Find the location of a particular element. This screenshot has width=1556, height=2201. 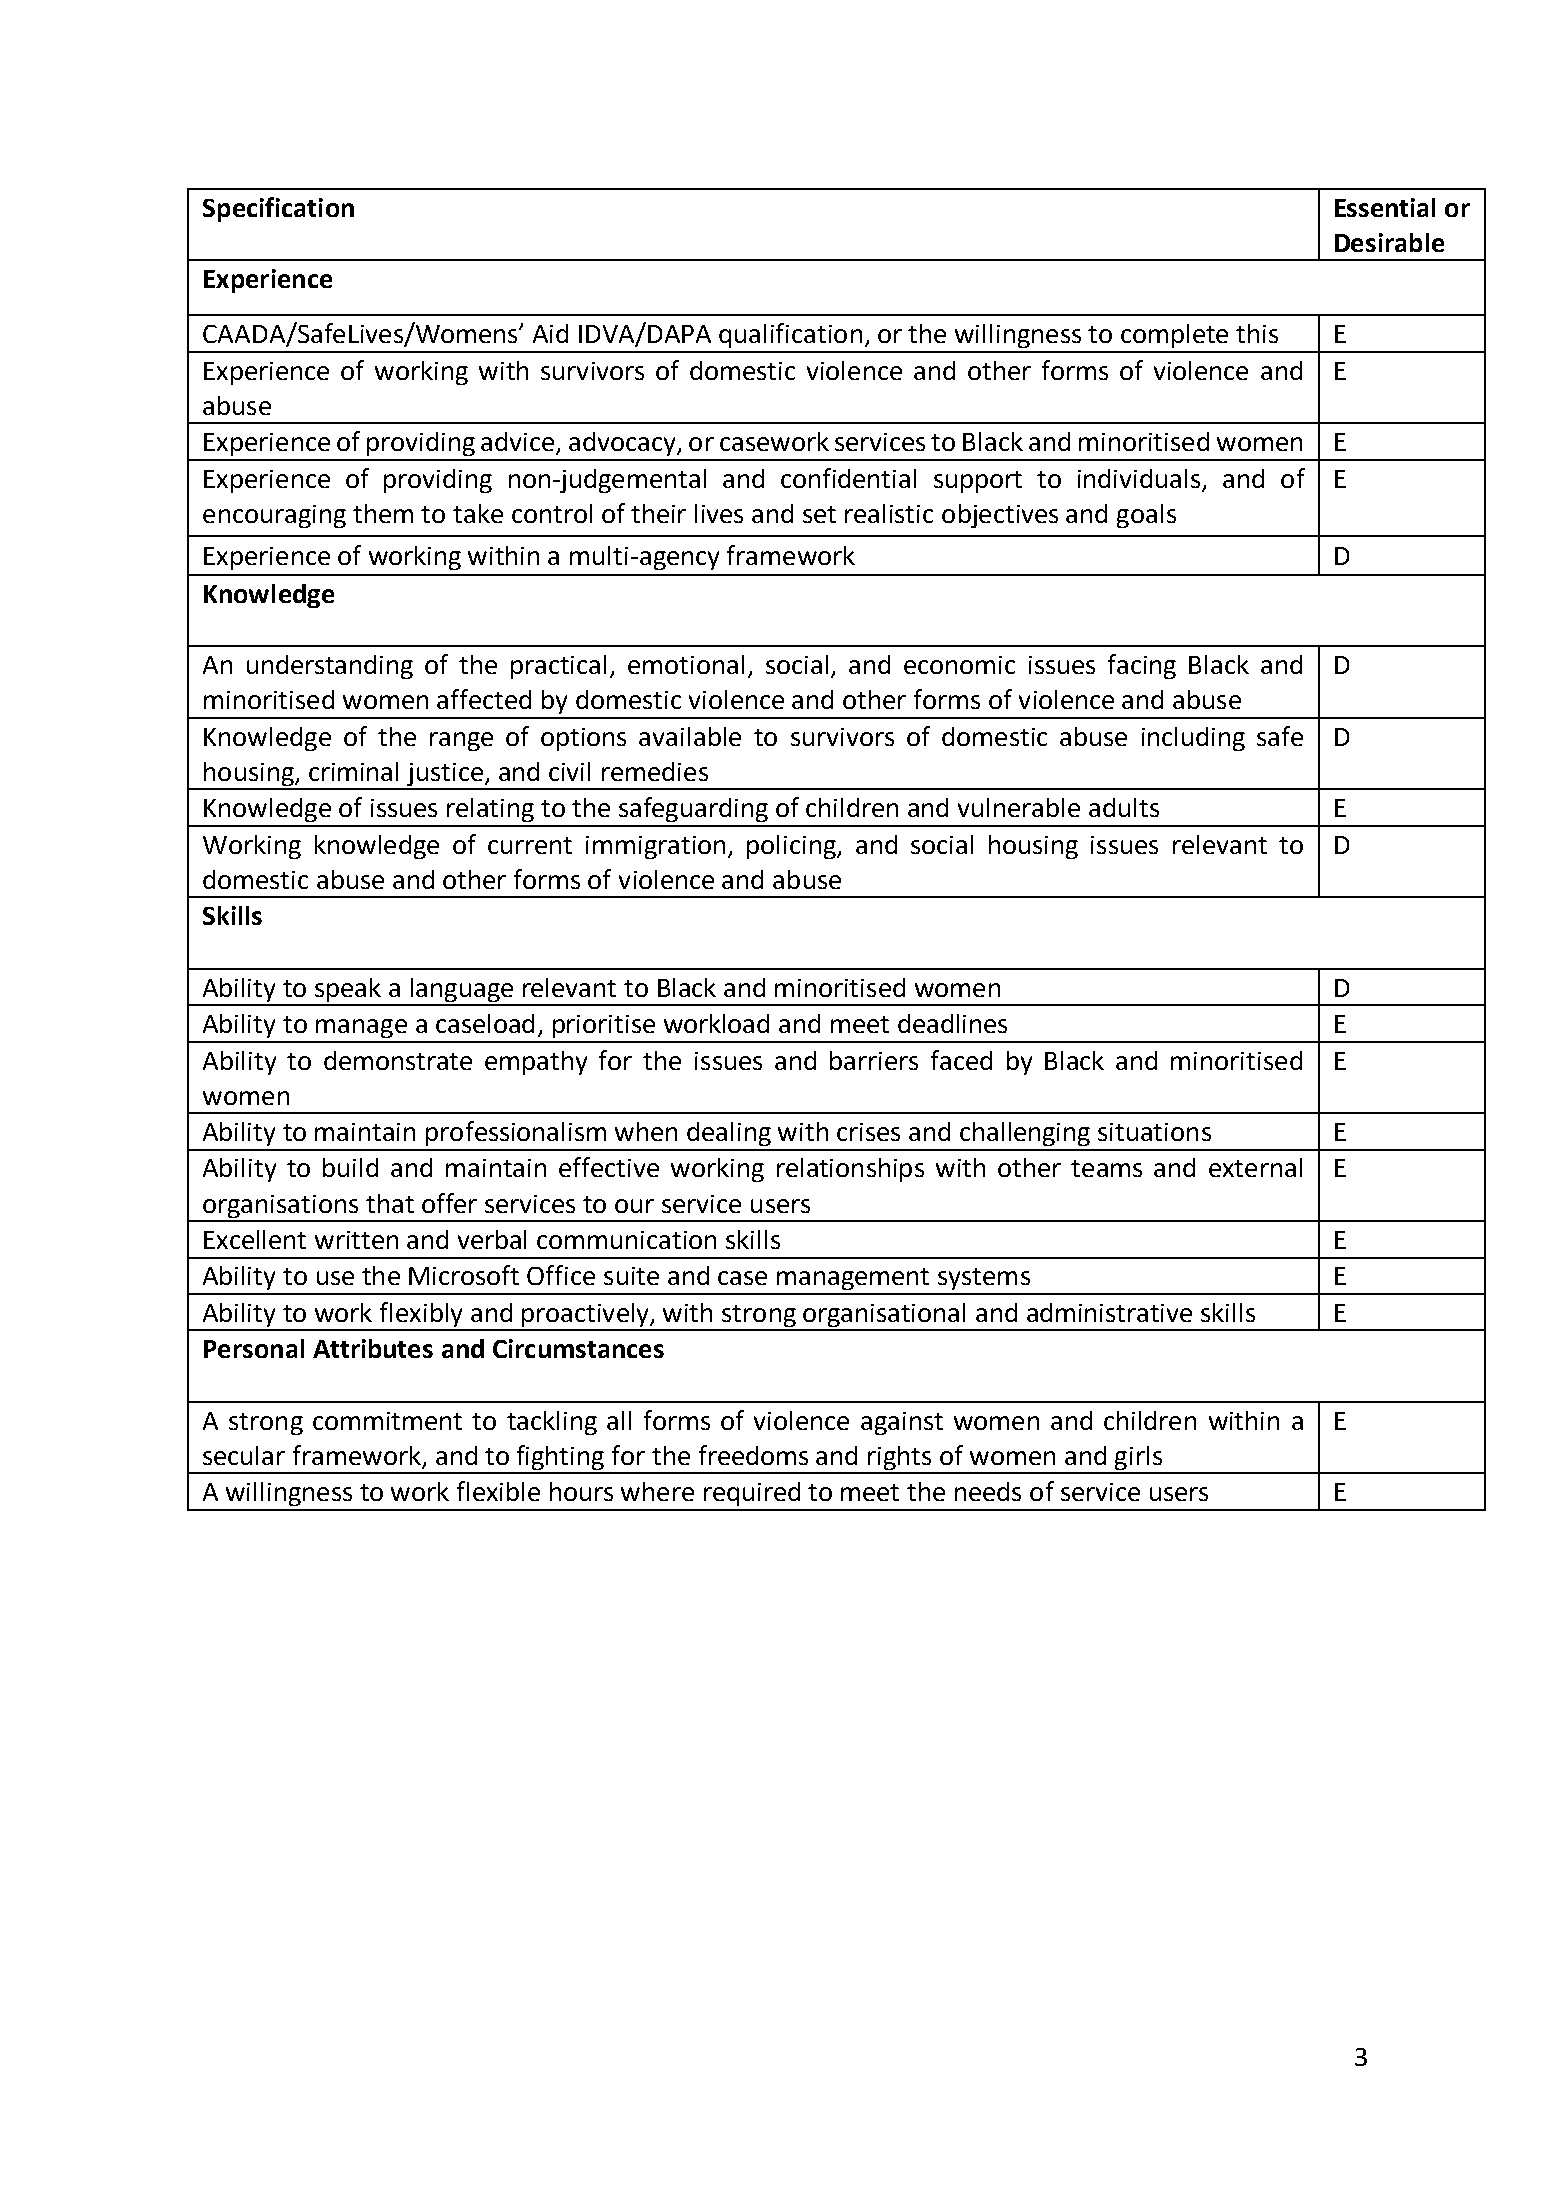

Aid is located at coordinates (550, 333).
